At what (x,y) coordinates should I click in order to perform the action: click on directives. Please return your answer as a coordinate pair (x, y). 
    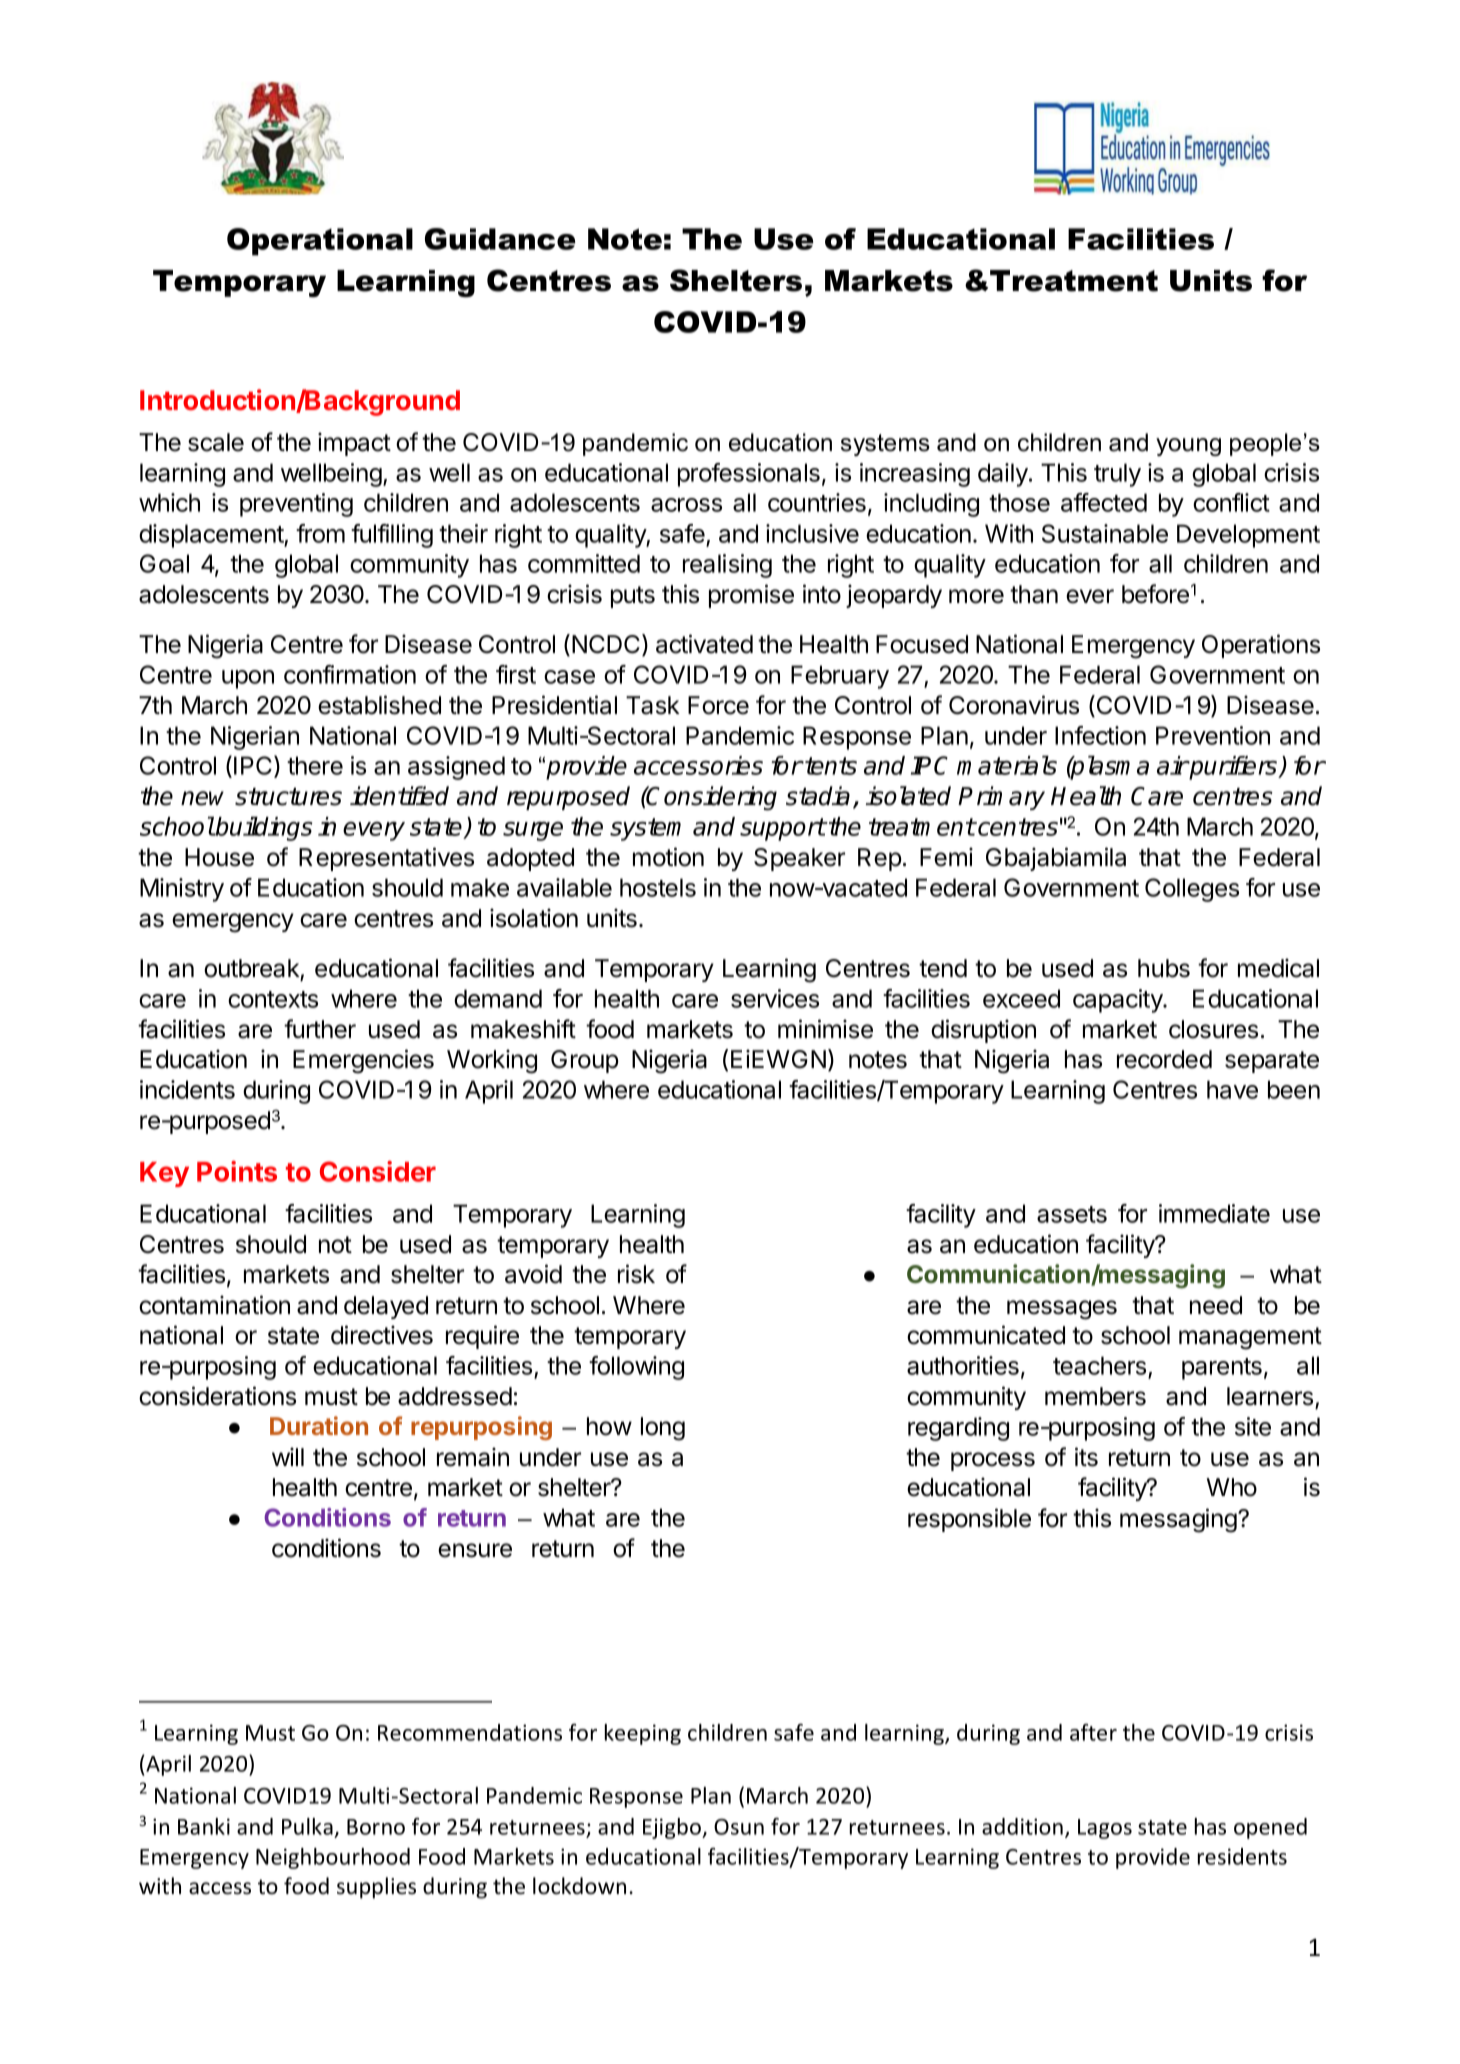
    Looking at the image, I should click on (382, 1335).
